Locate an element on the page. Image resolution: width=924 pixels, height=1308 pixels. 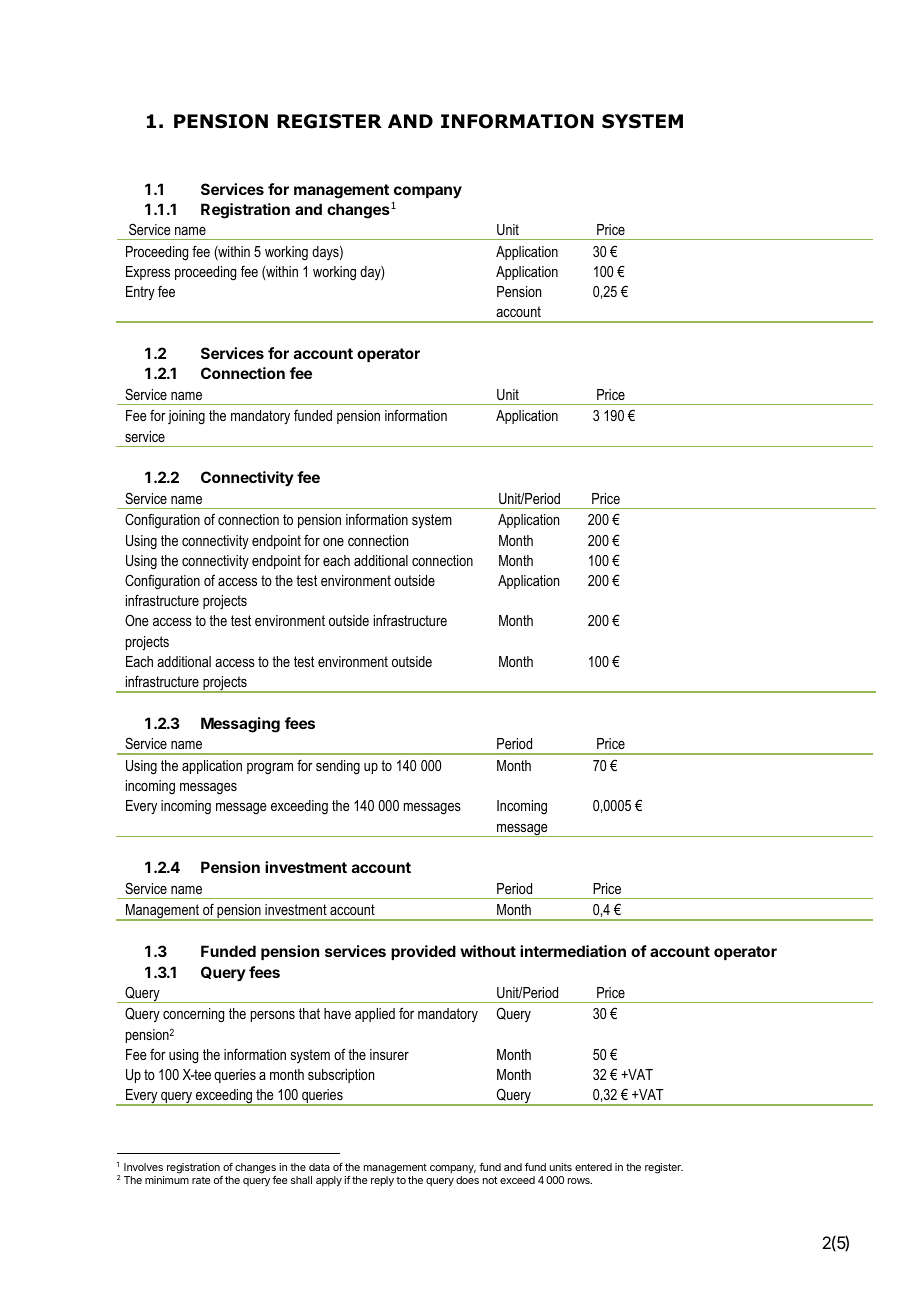
reply is located at coordinates (382, 1181).
